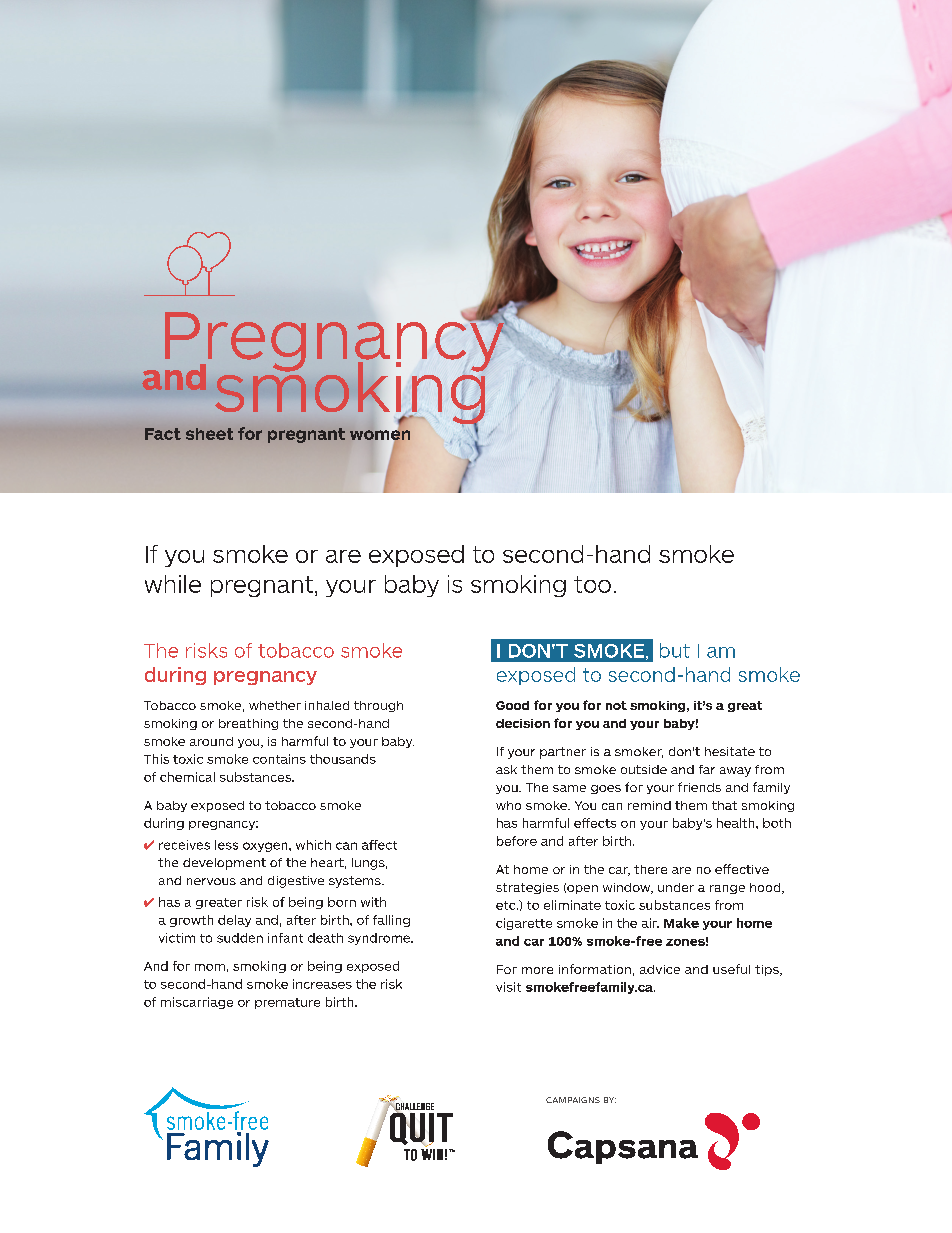 The width and height of the page is (952, 1233). I want to click on decision, so click(523, 723).
